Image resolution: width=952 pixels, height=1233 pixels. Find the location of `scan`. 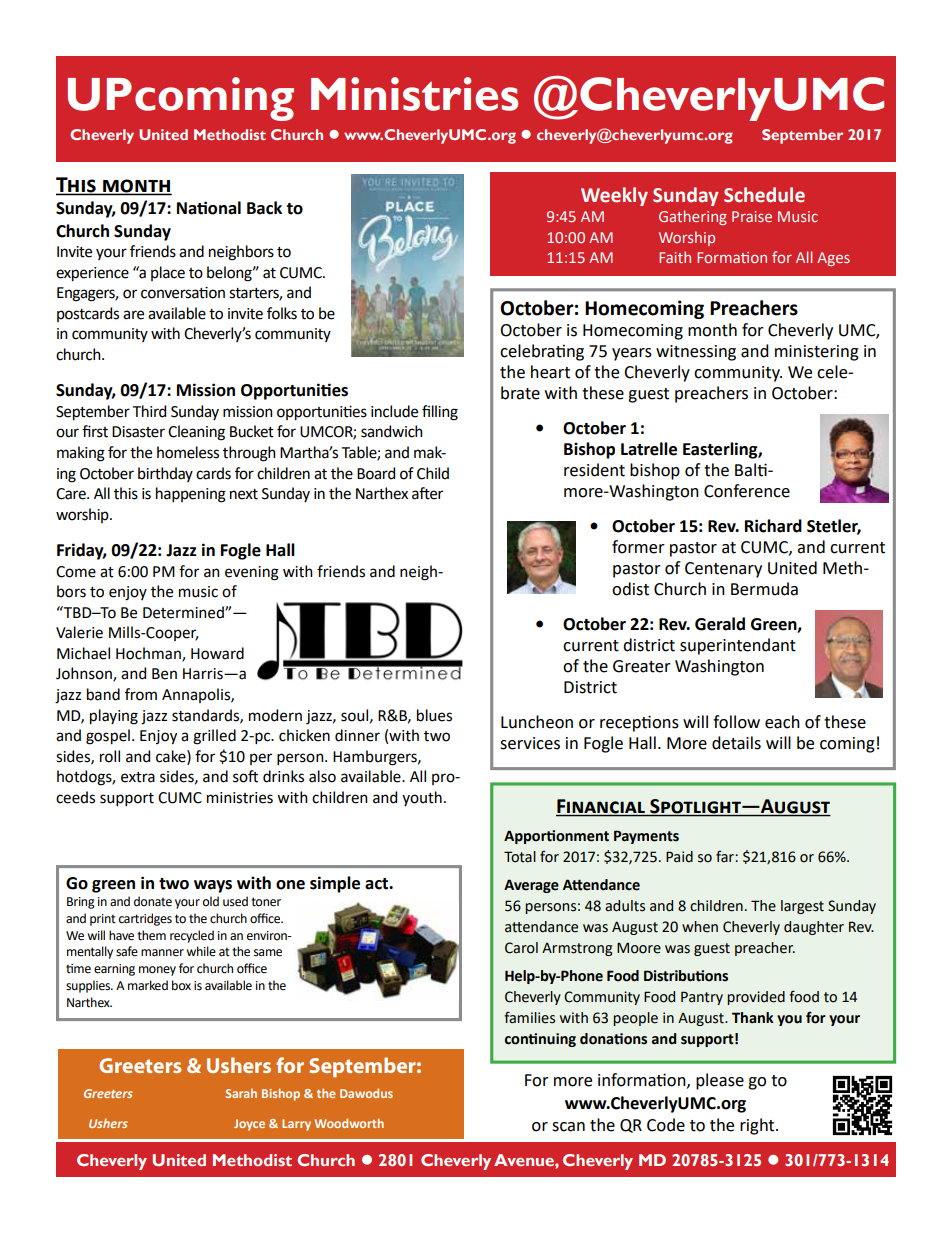

scan is located at coordinates (568, 1127).
